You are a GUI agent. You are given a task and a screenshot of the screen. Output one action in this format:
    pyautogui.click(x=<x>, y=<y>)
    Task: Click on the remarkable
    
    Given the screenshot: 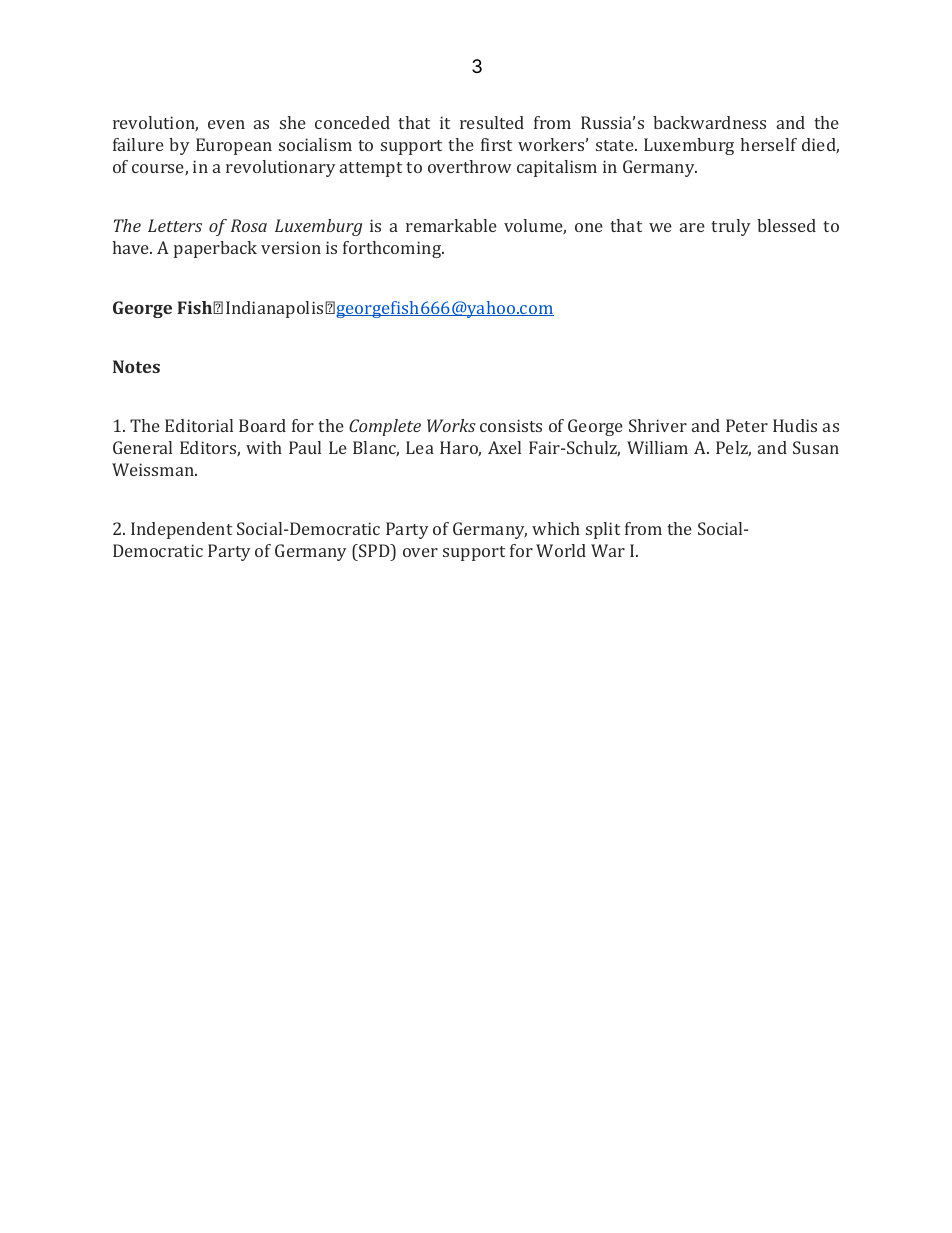 What is the action you would take?
    pyautogui.click(x=451, y=225)
